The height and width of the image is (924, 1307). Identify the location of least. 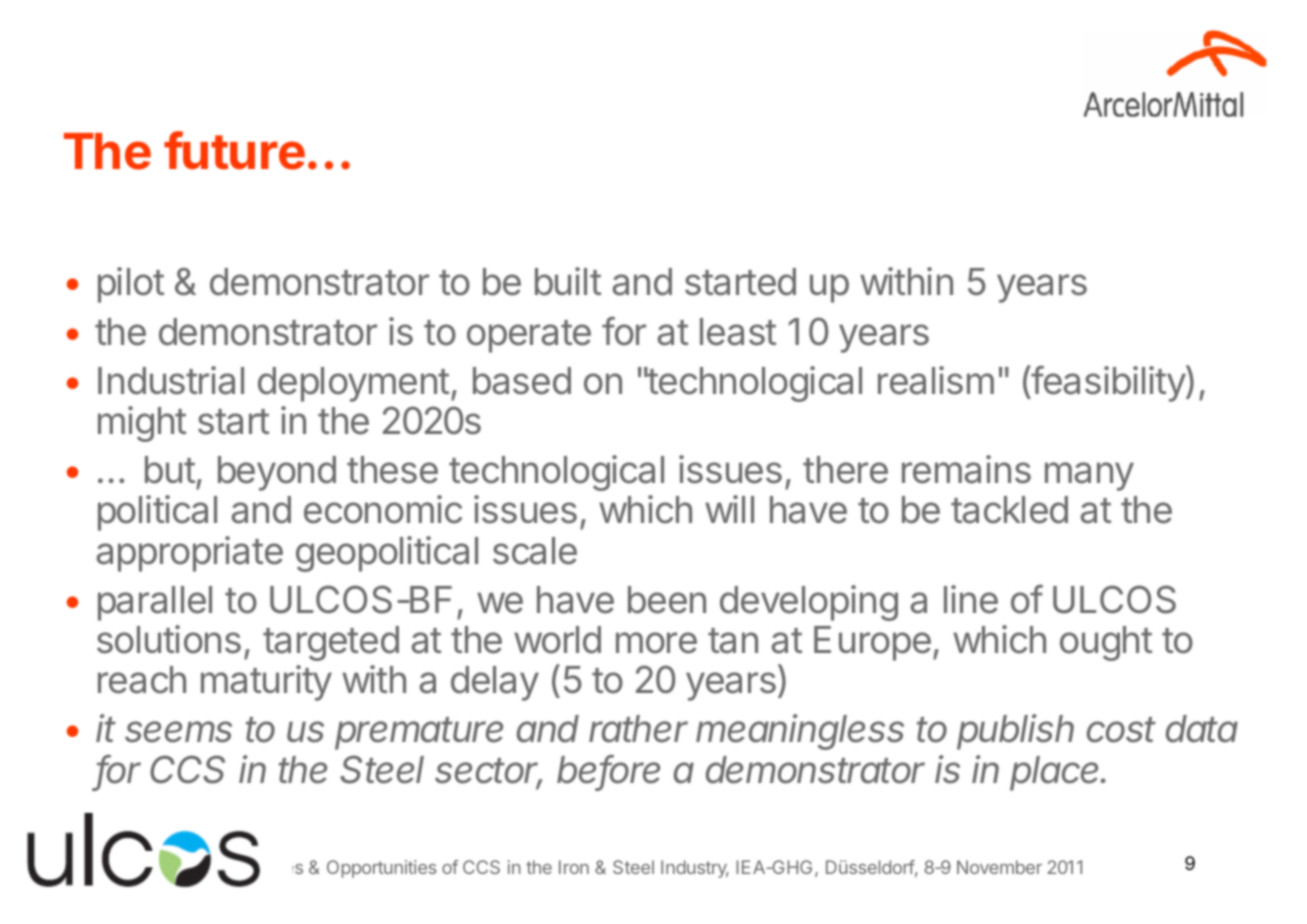
(738, 332).
